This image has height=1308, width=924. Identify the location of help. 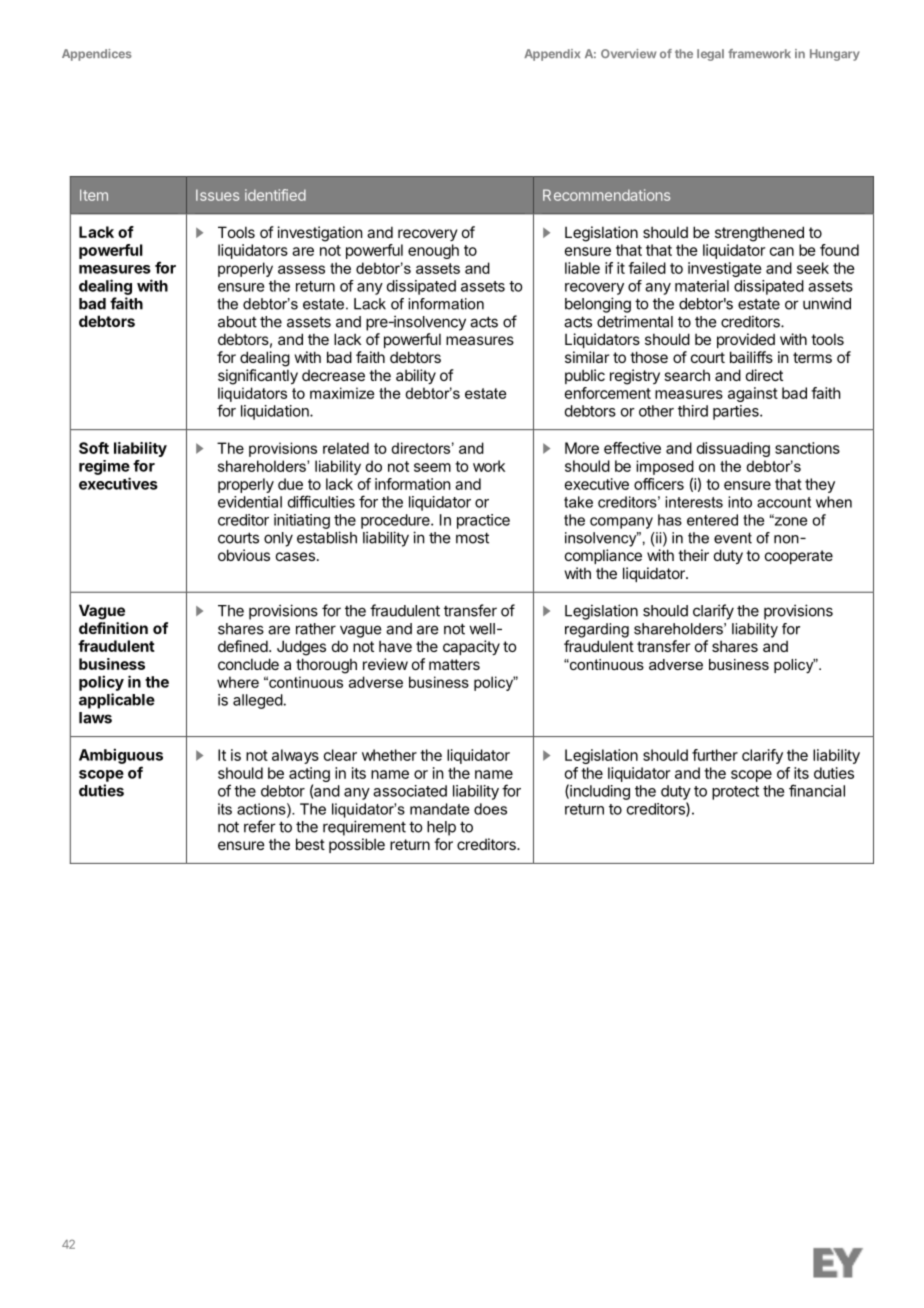
(441, 828).
